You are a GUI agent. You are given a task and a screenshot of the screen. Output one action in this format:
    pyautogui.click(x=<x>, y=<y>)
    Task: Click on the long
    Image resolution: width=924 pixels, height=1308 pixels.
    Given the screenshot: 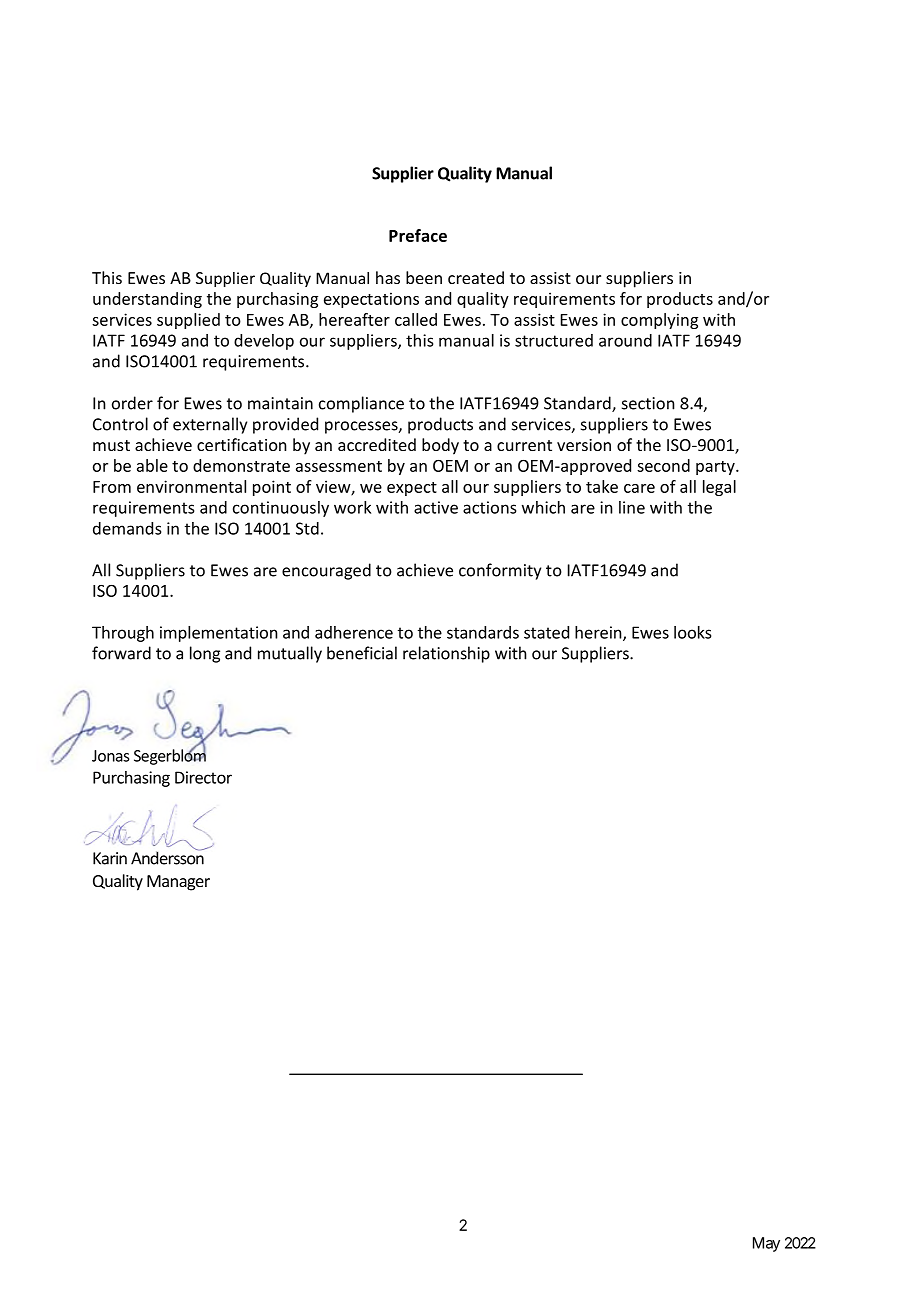 What is the action you would take?
    pyautogui.click(x=205, y=654)
